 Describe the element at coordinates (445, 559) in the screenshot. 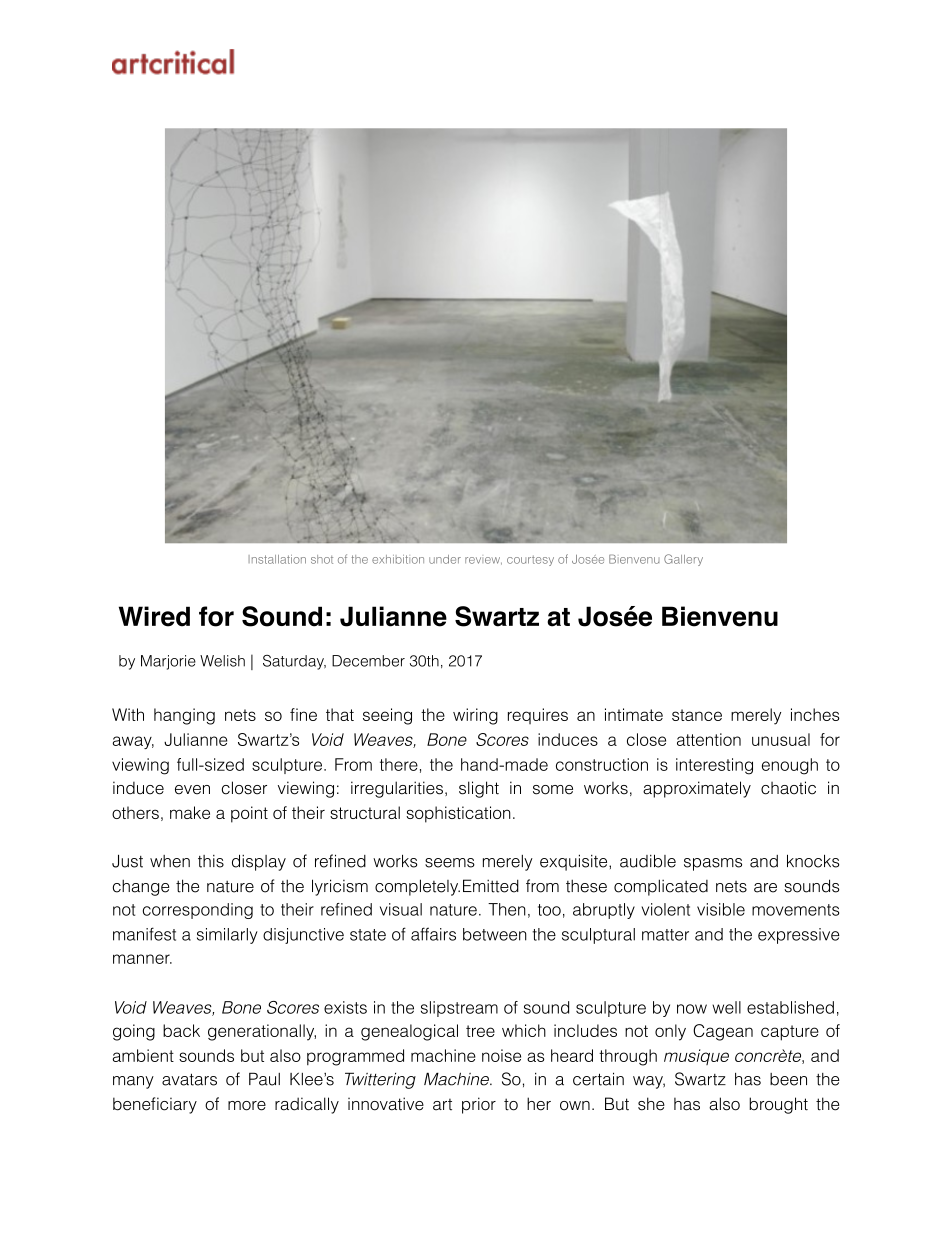

I see `under` at that location.
